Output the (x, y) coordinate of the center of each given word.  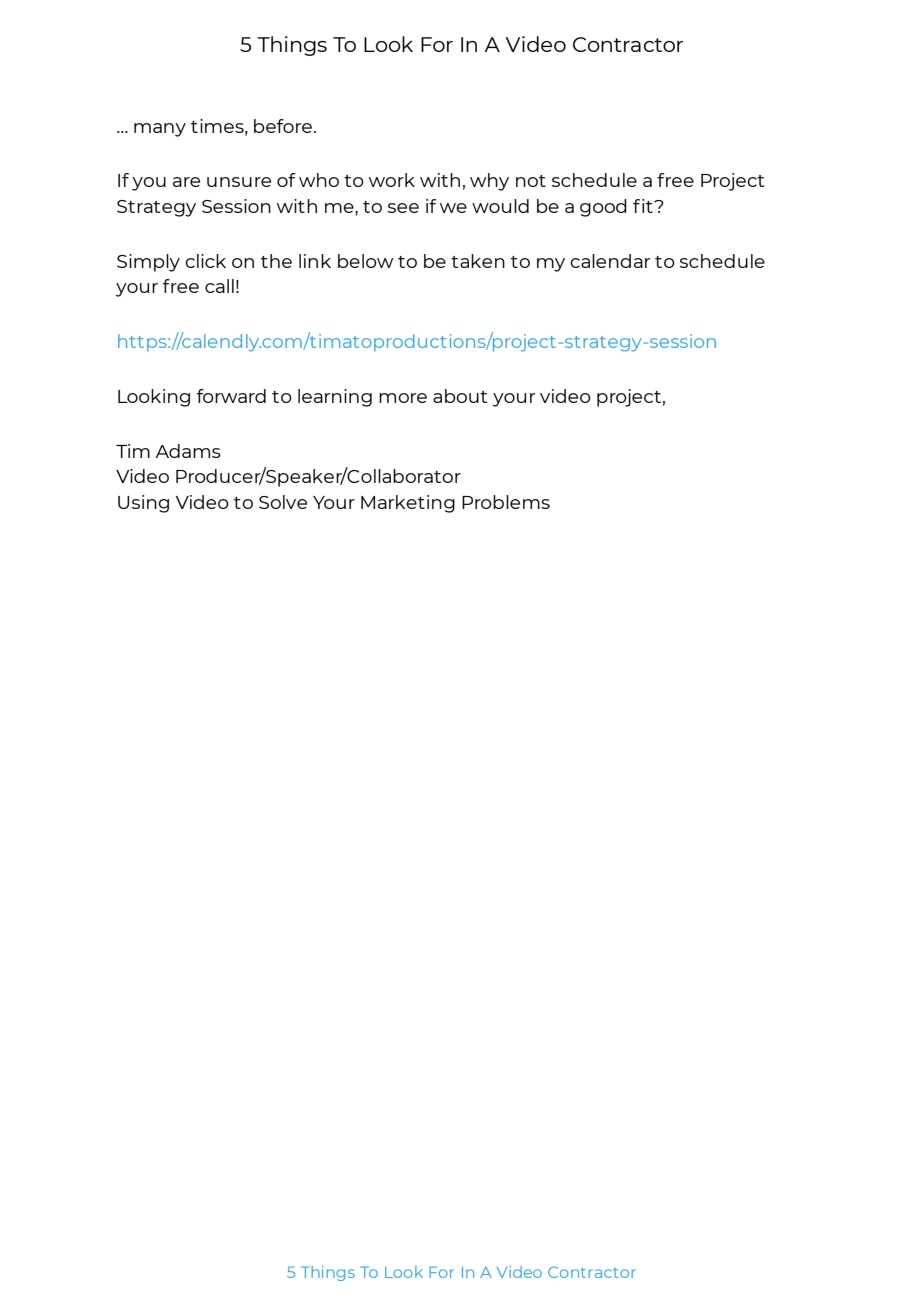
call (219, 286)
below (365, 261)
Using (143, 504)
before (283, 126)
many (160, 130)
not (531, 181)
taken (478, 261)
